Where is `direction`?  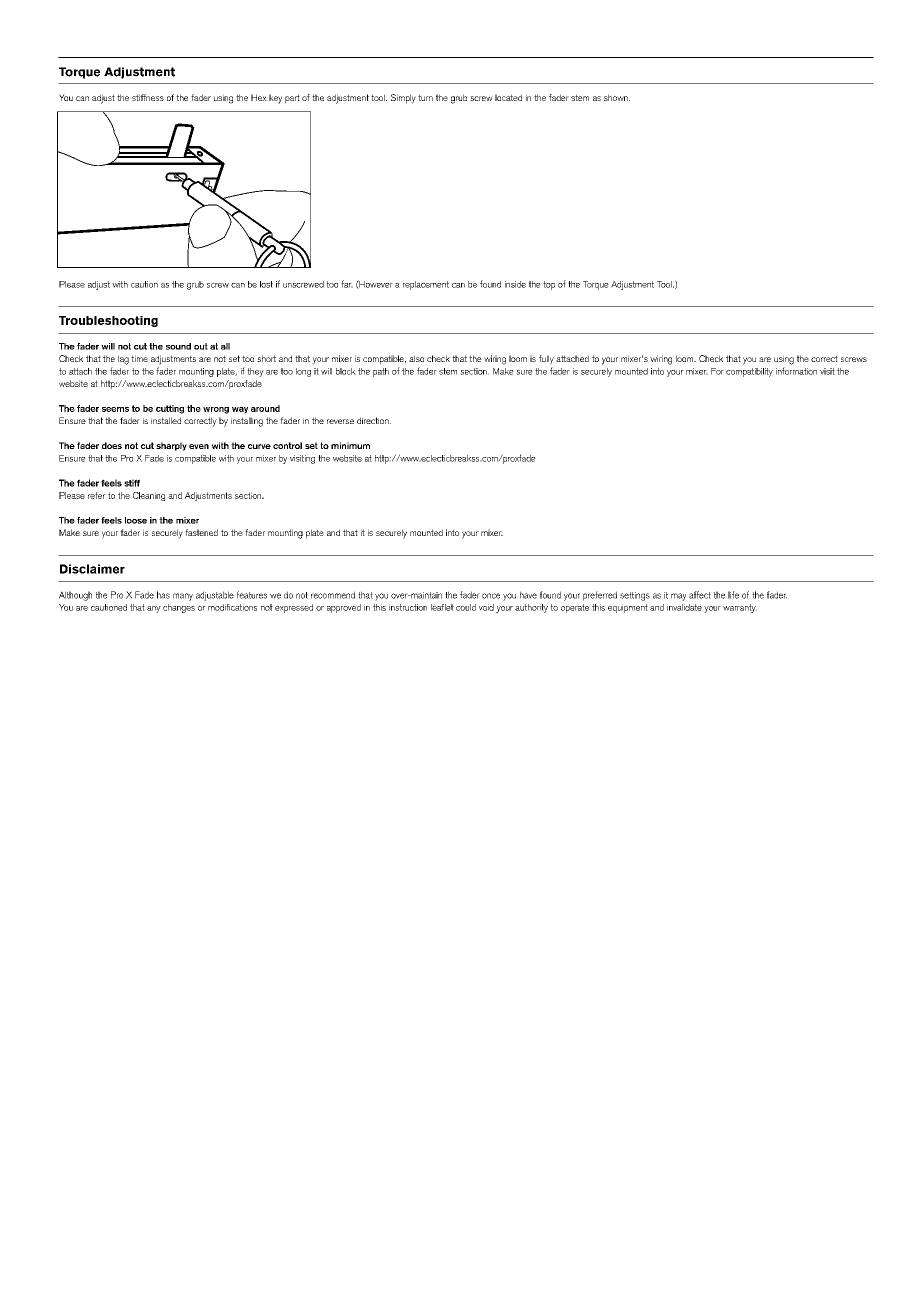 direction is located at coordinates (374, 420).
